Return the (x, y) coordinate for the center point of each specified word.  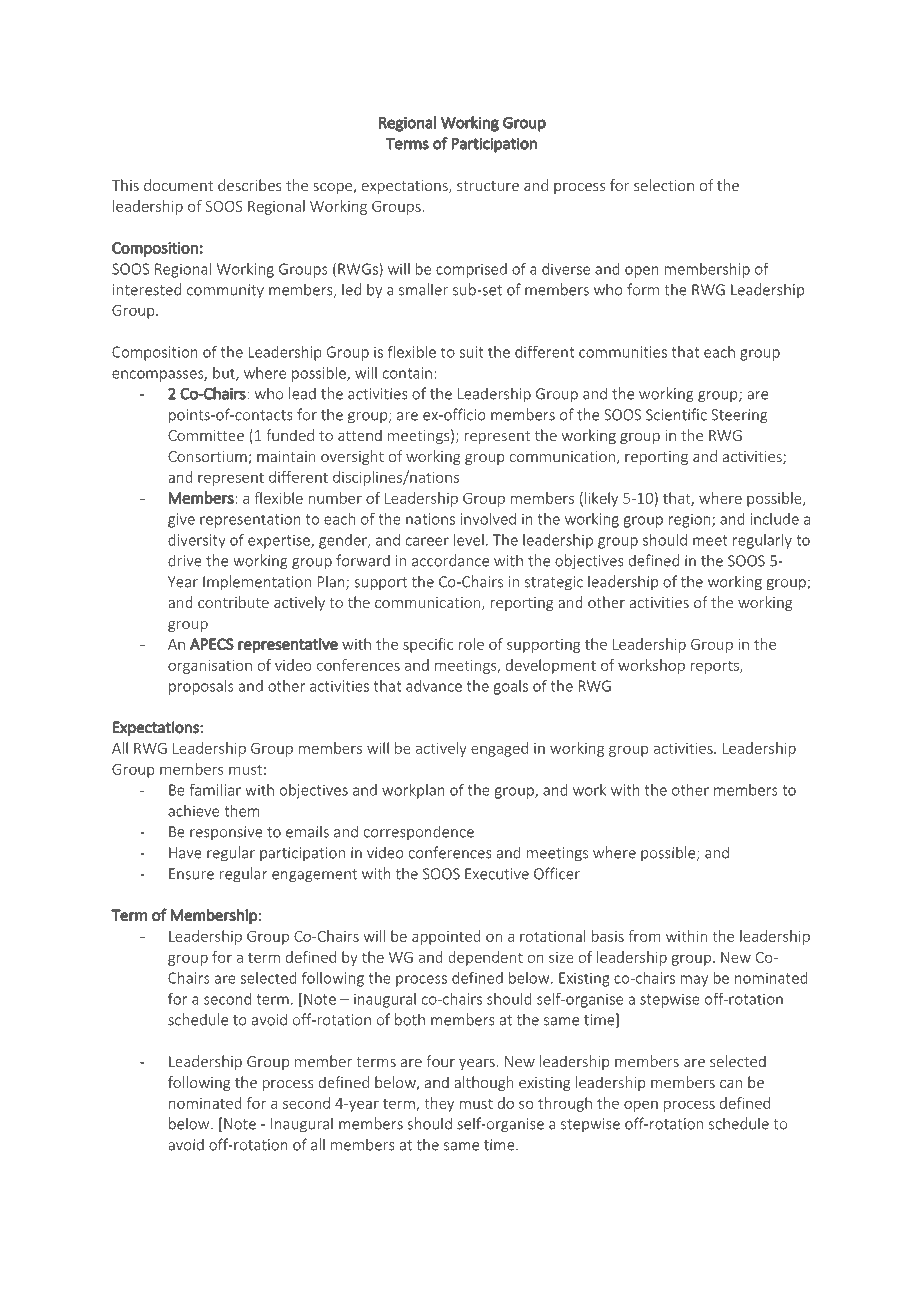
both (410, 1019)
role (471, 644)
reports (716, 667)
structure (488, 186)
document (178, 185)
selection (664, 185)
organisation (210, 667)
